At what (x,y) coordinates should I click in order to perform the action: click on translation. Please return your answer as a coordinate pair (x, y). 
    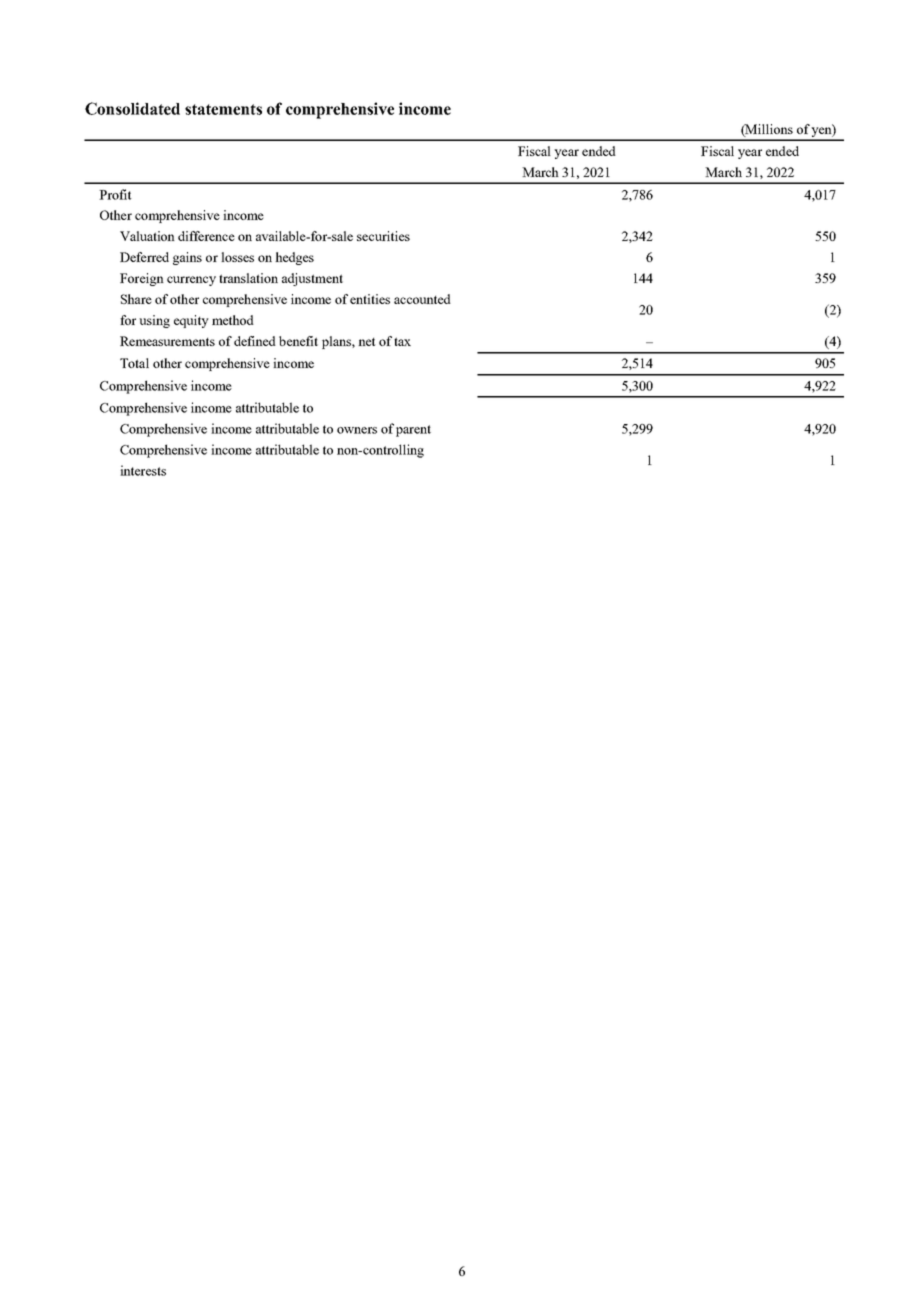
    Looking at the image, I should click on (248, 278).
